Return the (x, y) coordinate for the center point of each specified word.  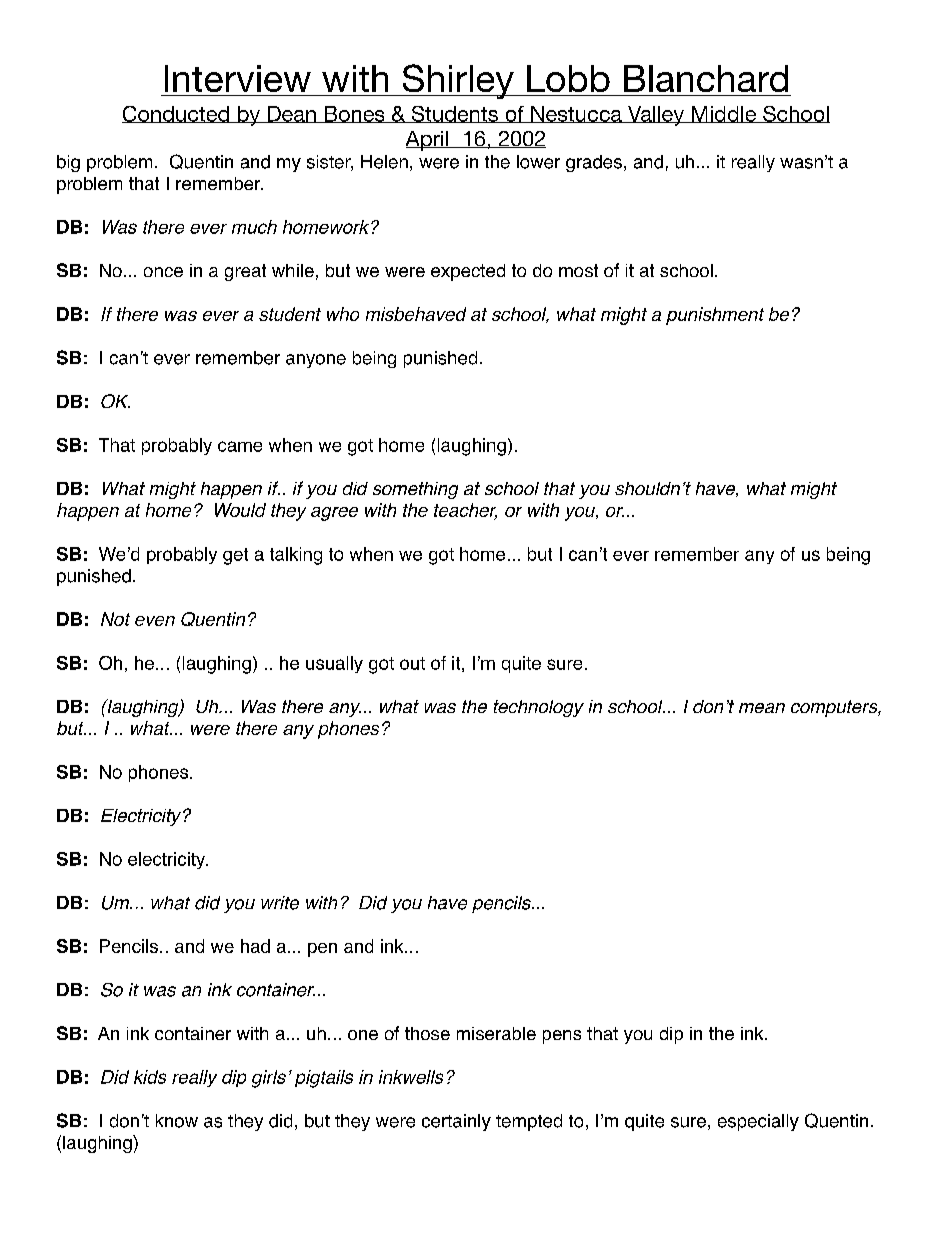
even (155, 621)
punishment (715, 316)
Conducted (176, 114)
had (255, 946)
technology (539, 708)
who (343, 314)
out (412, 663)
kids (150, 1077)
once (163, 272)
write (280, 903)
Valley (656, 116)
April (428, 141)
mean (762, 708)
